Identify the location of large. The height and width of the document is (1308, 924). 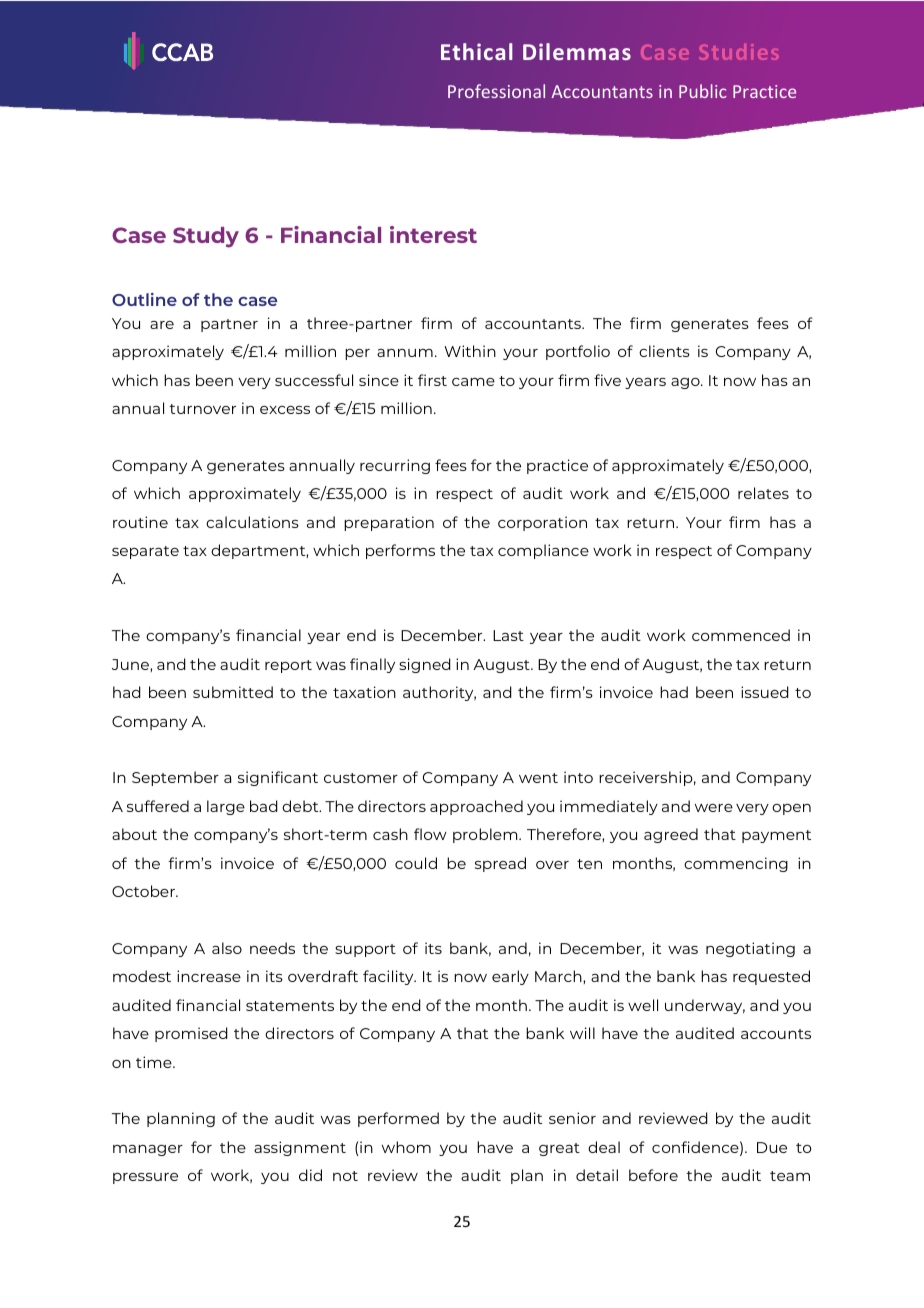
(226, 807).
